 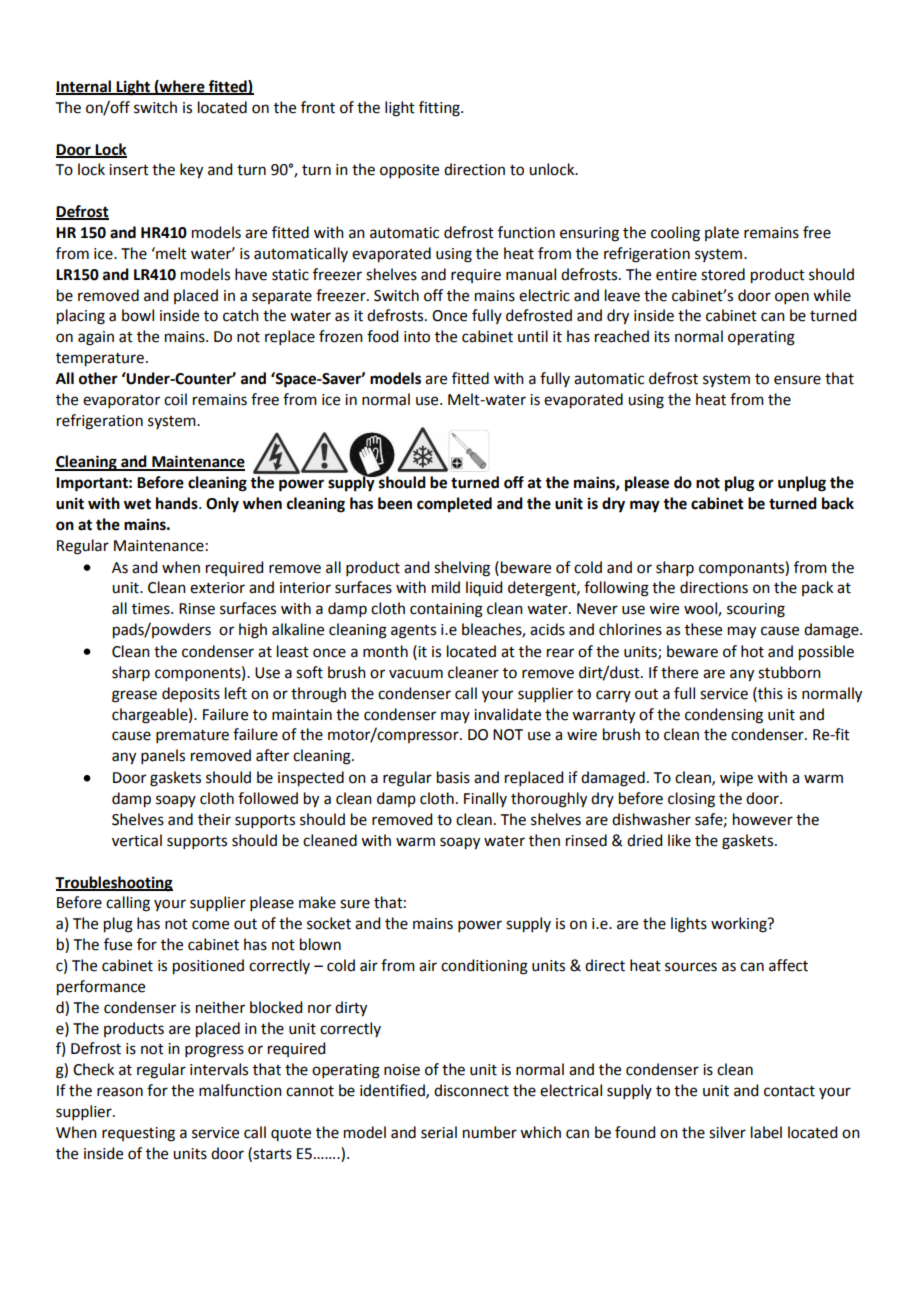 I want to click on times, so click(x=152, y=609).
